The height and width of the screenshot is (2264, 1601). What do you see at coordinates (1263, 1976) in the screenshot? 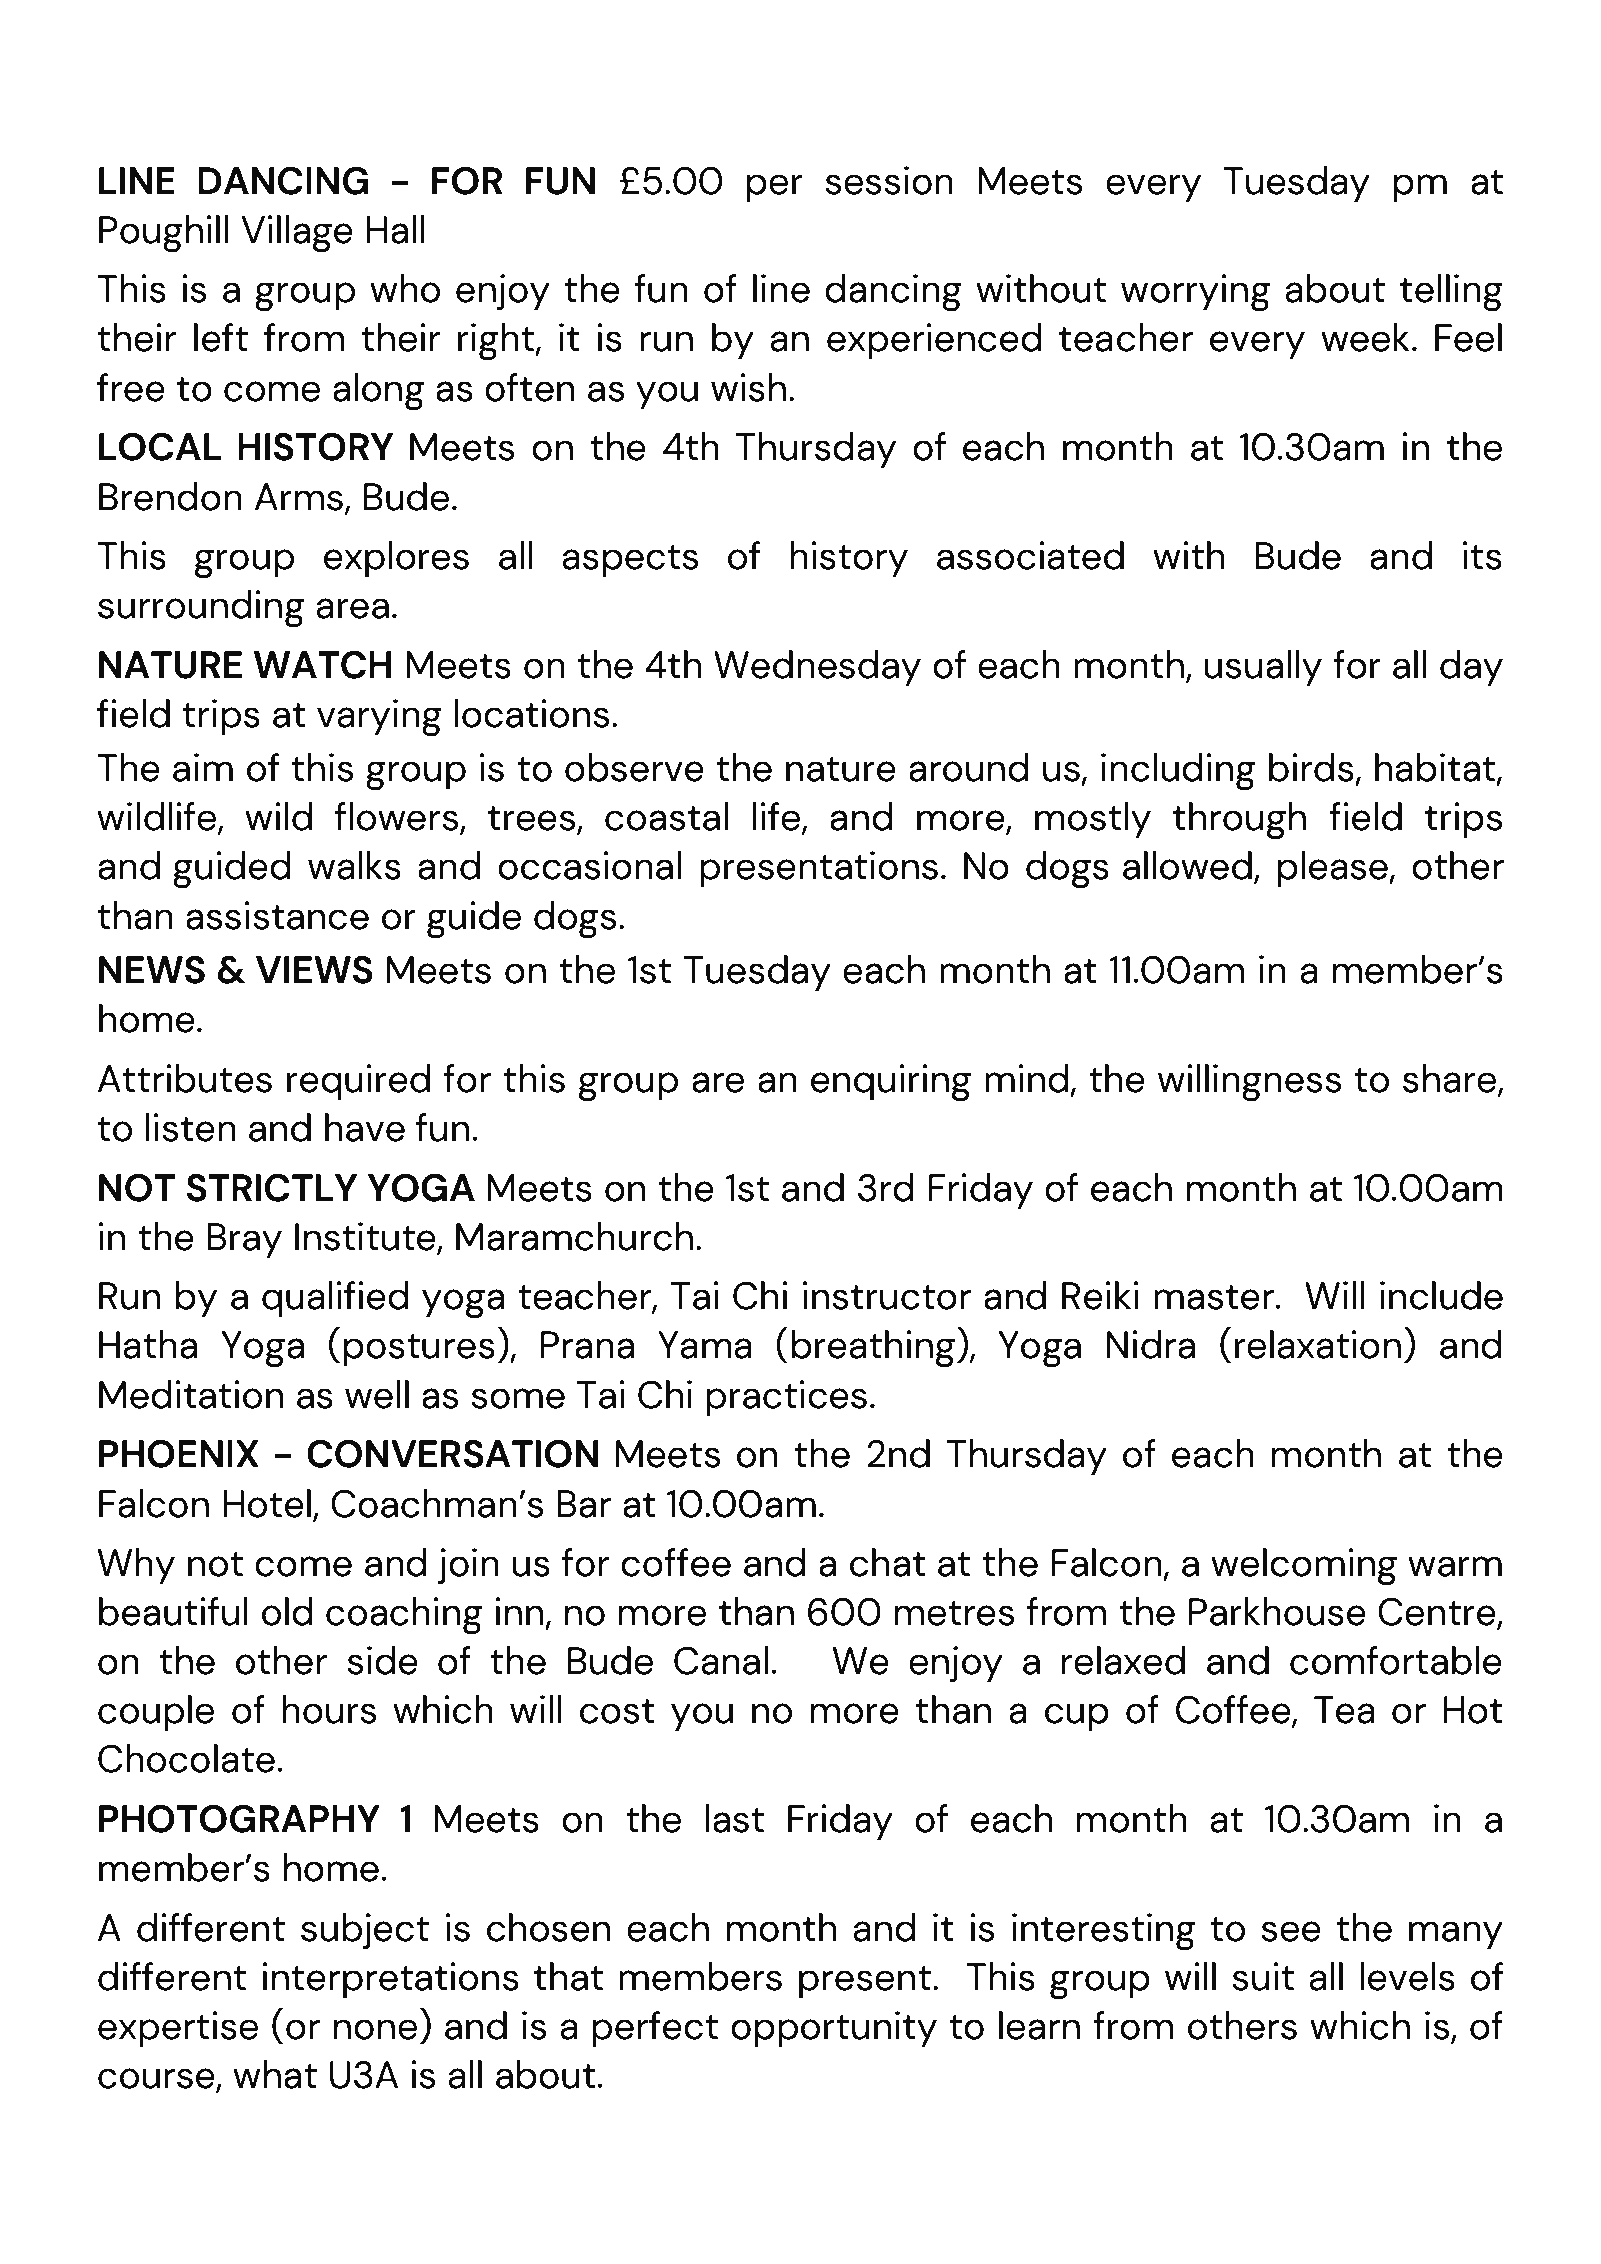
I see `suit` at bounding box center [1263, 1976].
